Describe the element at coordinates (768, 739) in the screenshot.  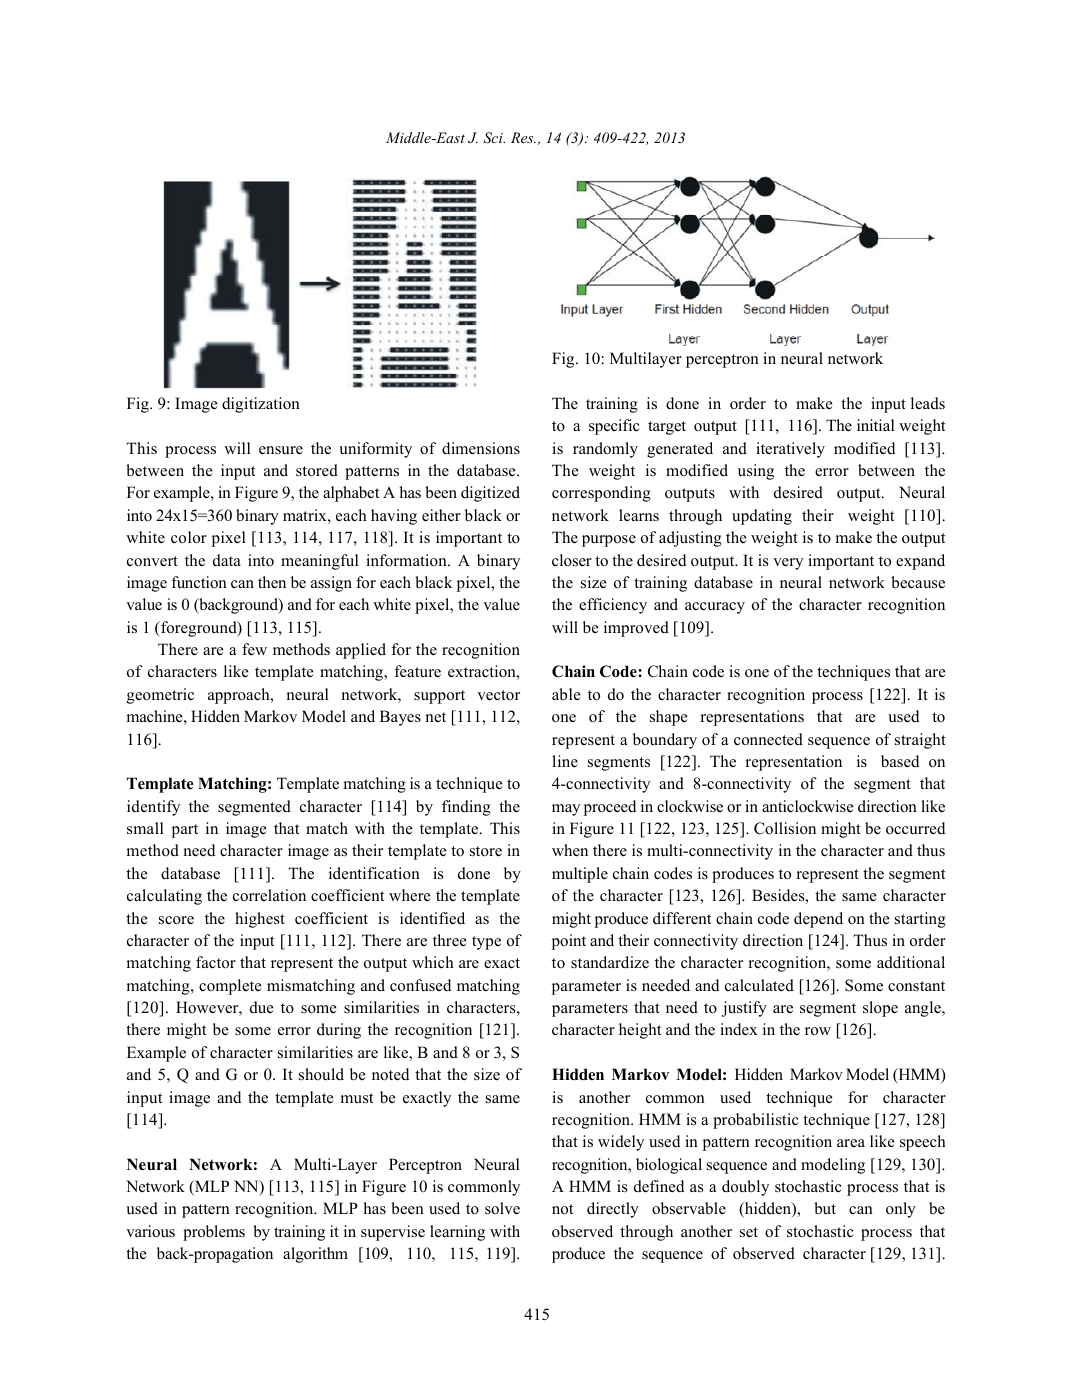
I see `connected` at that location.
